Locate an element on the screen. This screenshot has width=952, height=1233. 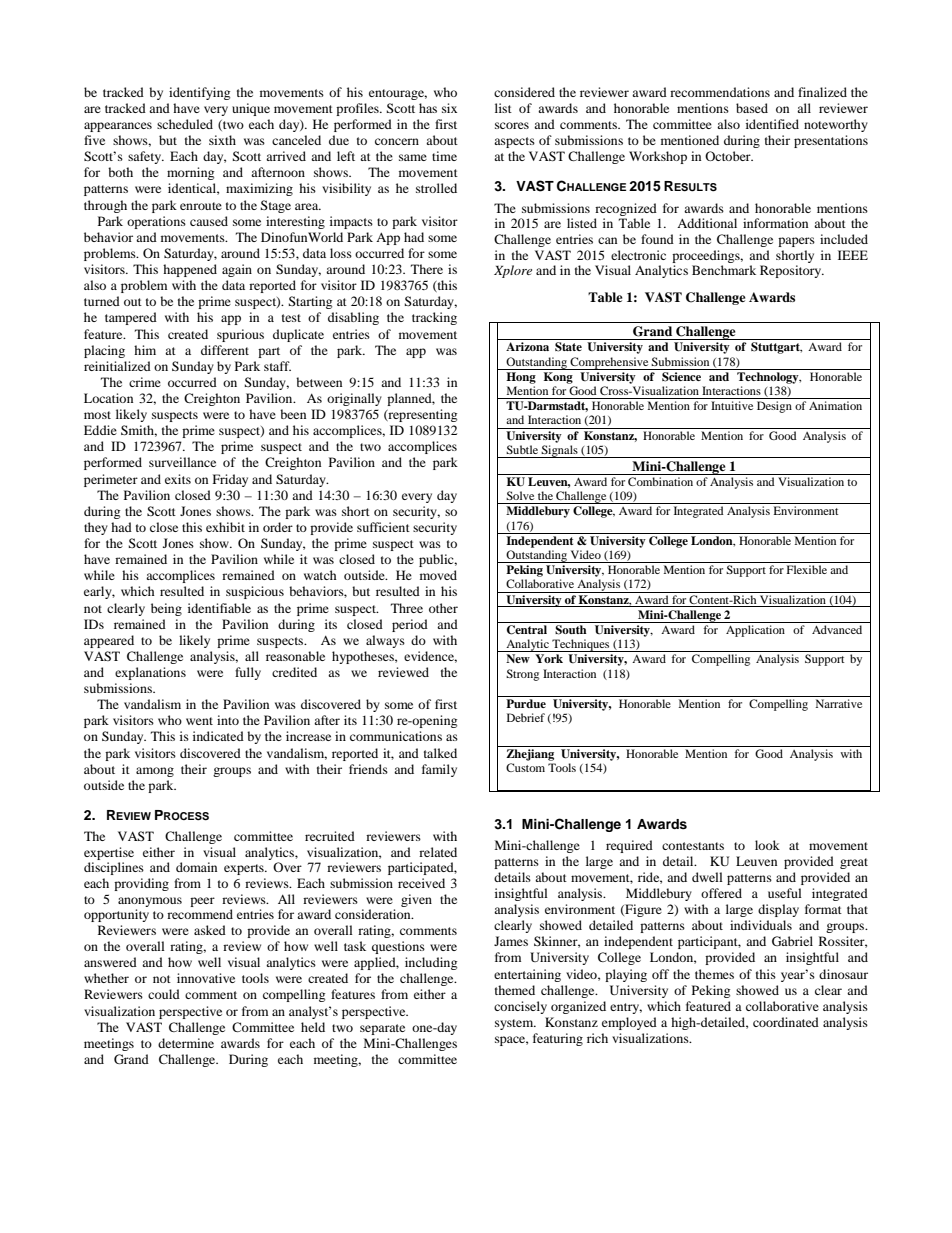
coordinated is located at coordinates (786, 1022).
